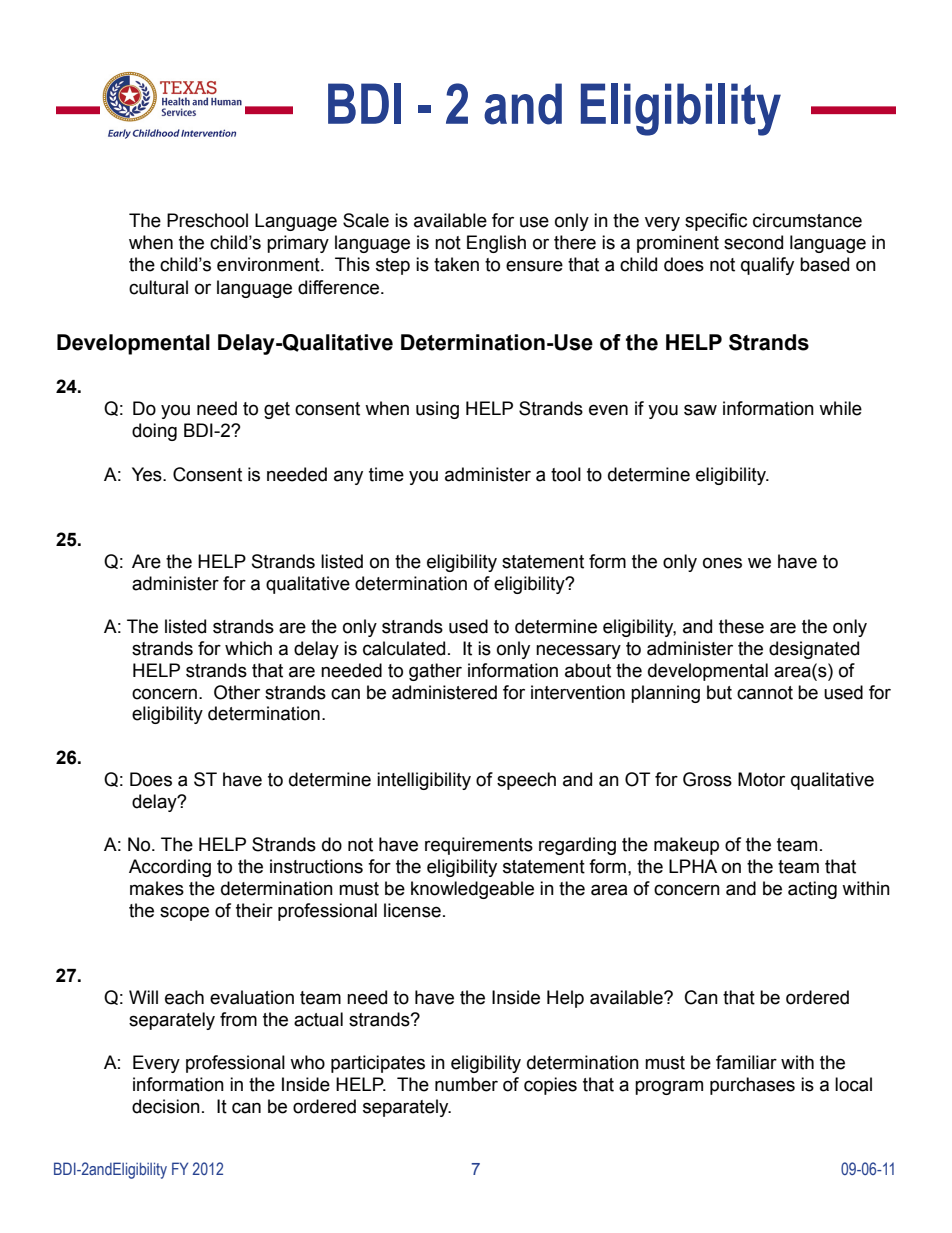 Image resolution: width=952 pixels, height=1233 pixels. What do you see at coordinates (753, 242) in the document?
I see `second` at bounding box center [753, 242].
